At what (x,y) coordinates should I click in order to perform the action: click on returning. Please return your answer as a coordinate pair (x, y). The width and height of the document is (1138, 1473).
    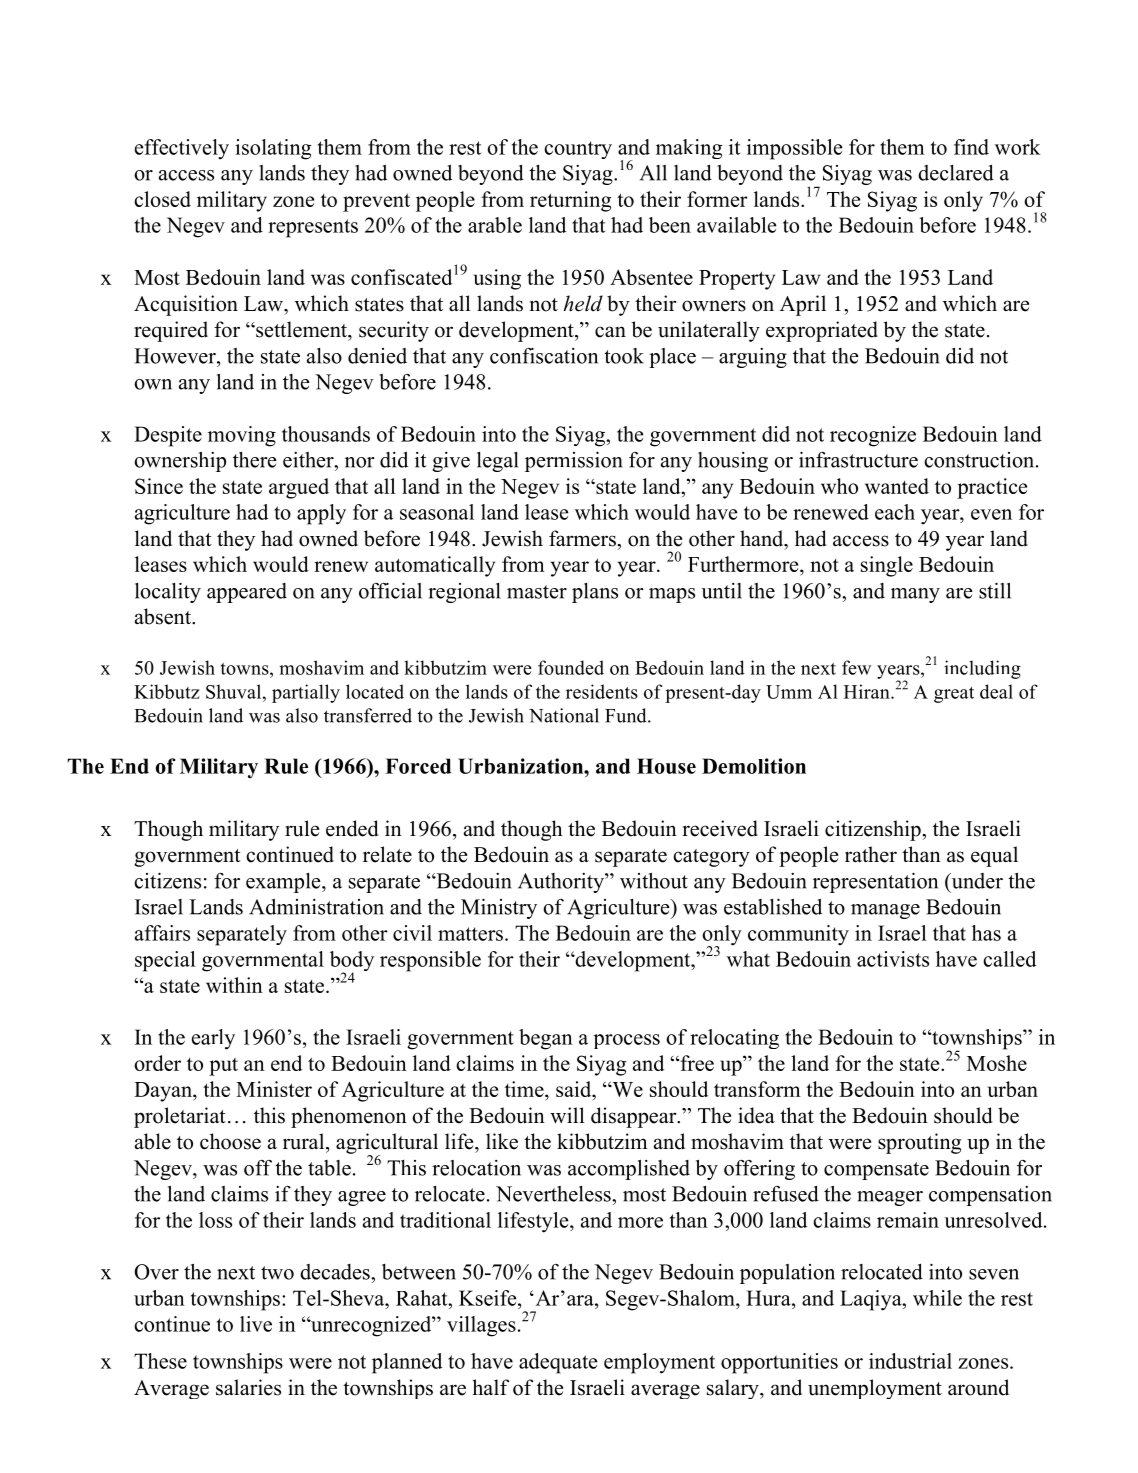
    Looking at the image, I should click on (570, 201).
